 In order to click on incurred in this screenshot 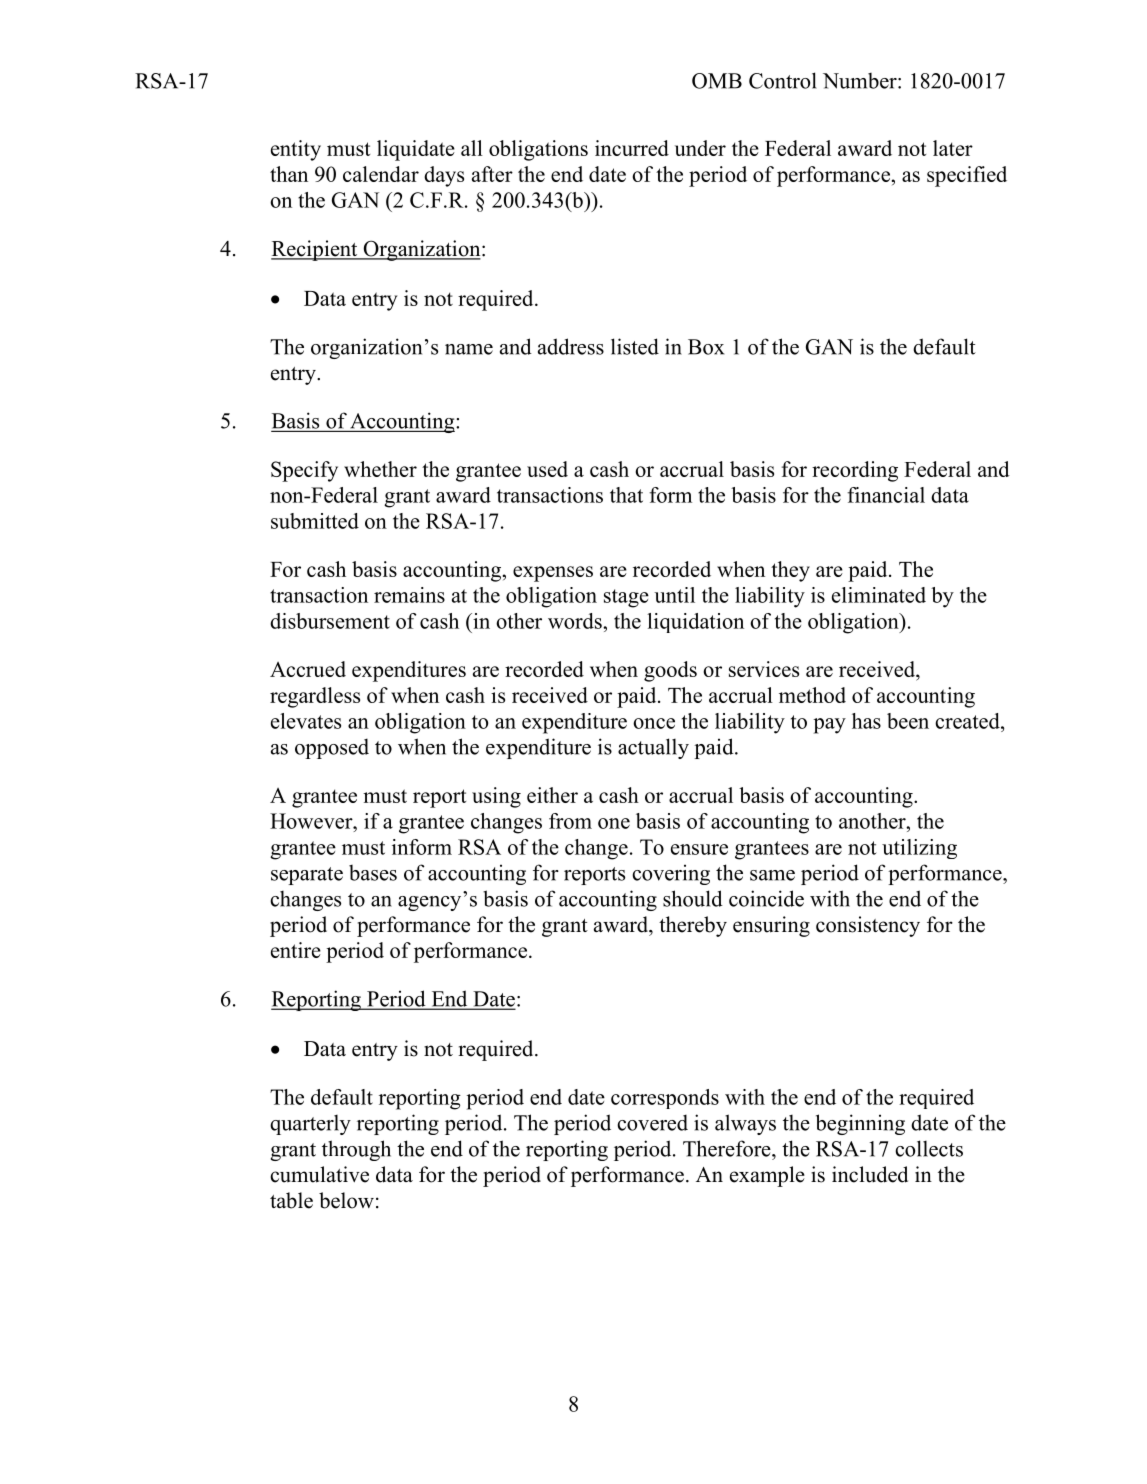, I will do `click(632, 148)`.
